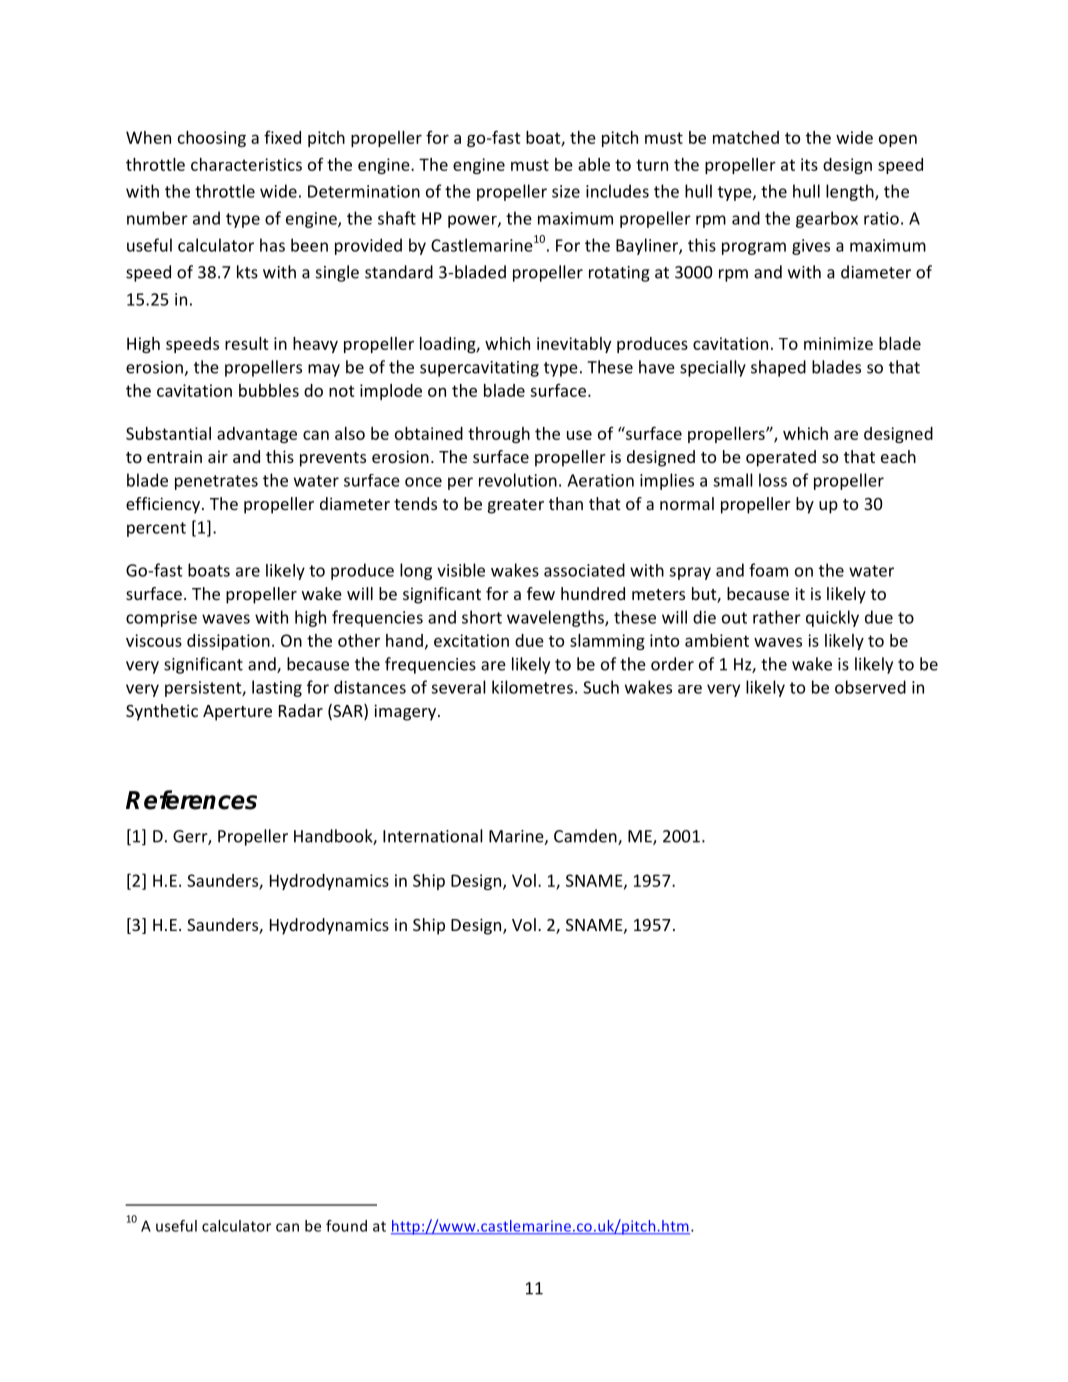 This page has height=1382, width=1068. I want to click on its, so click(809, 164).
